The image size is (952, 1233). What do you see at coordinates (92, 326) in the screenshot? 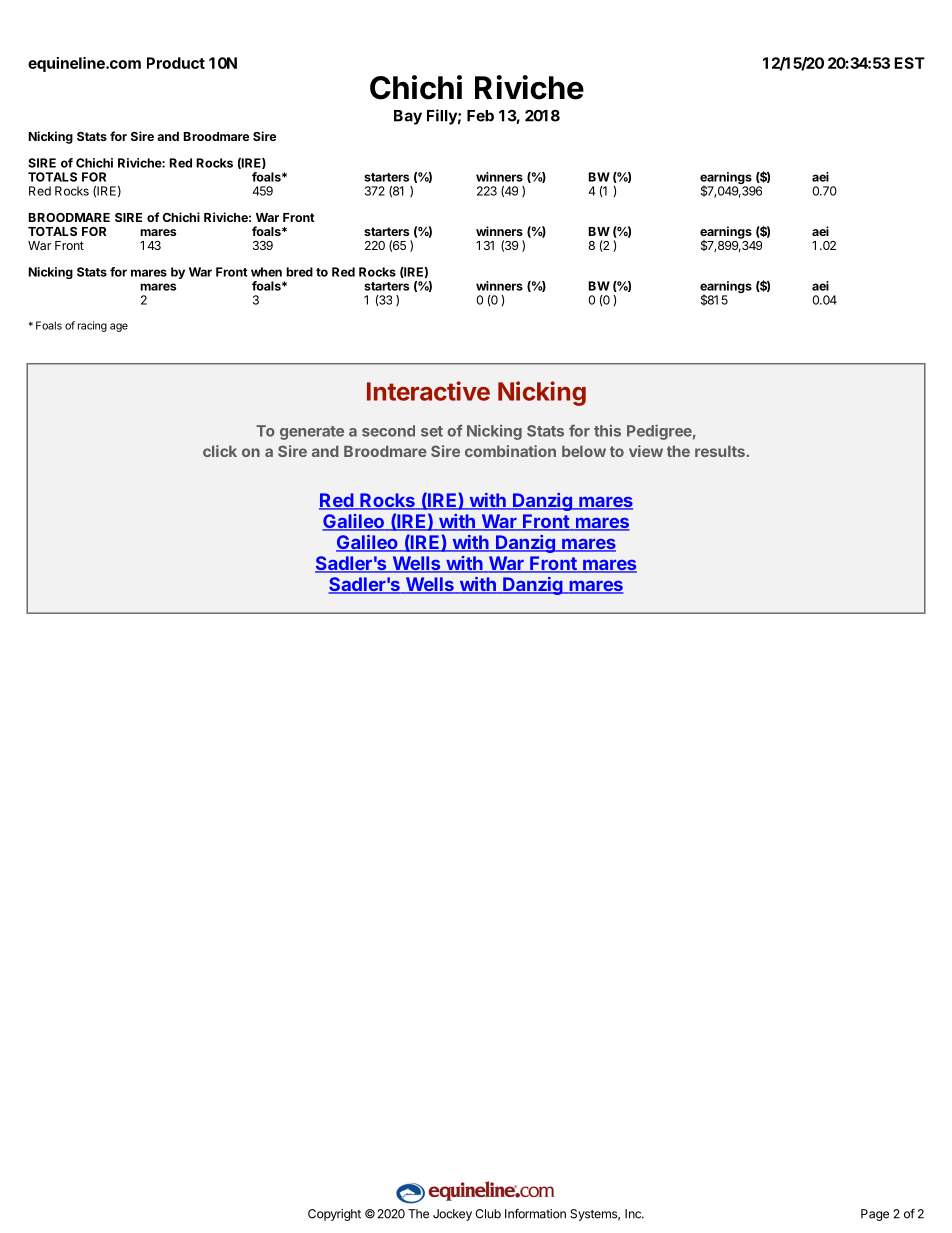
I see `racing` at bounding box center [92, 326].
